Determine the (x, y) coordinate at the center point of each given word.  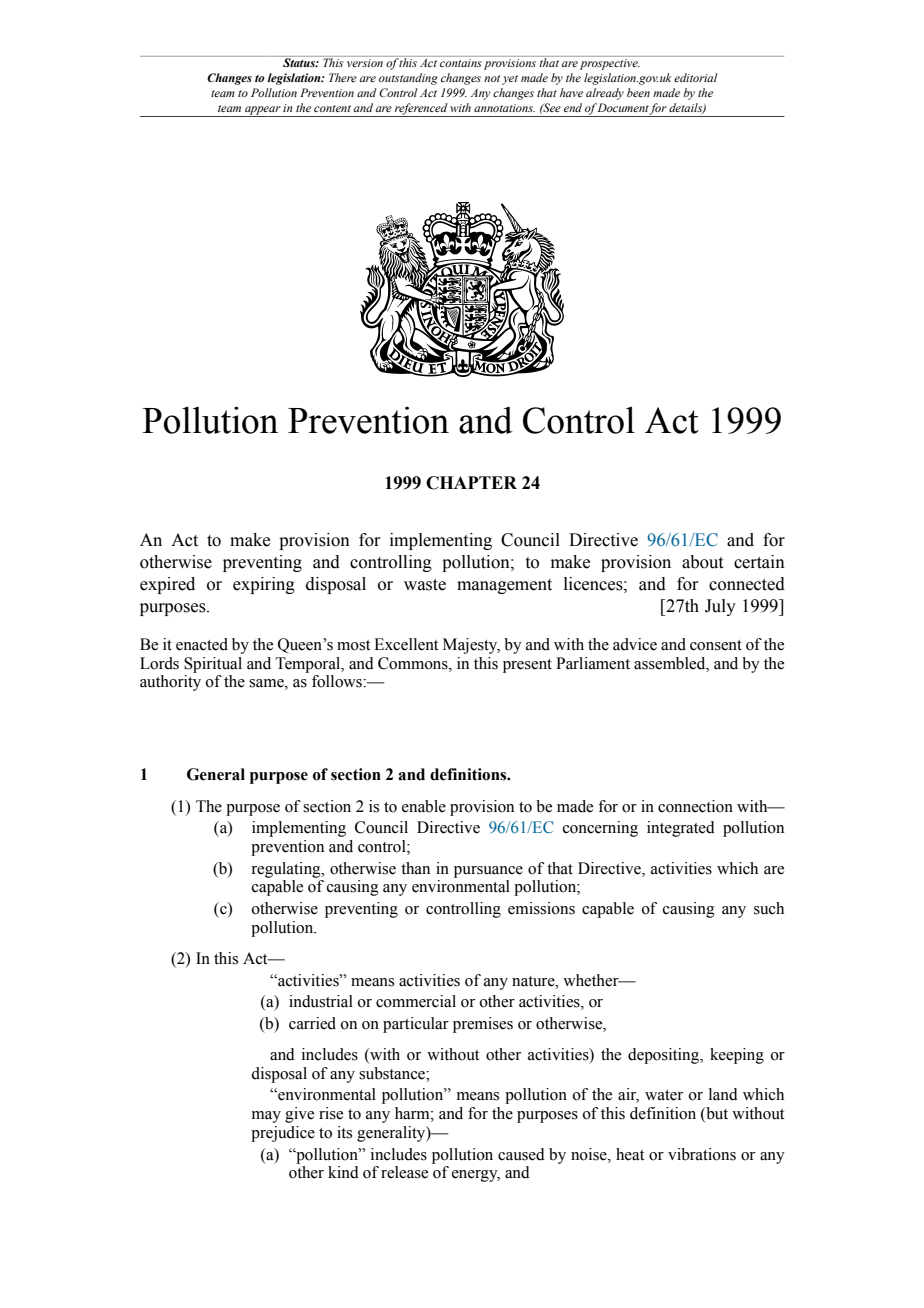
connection (695, 806)
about (702, 562)
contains (460, 61)
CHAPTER (471, 483)
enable (424, 806)
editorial (696, 77)
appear (263, 111)
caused (521, 1154)
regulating (287, 870)
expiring (264, 585)
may (266, 1117)
